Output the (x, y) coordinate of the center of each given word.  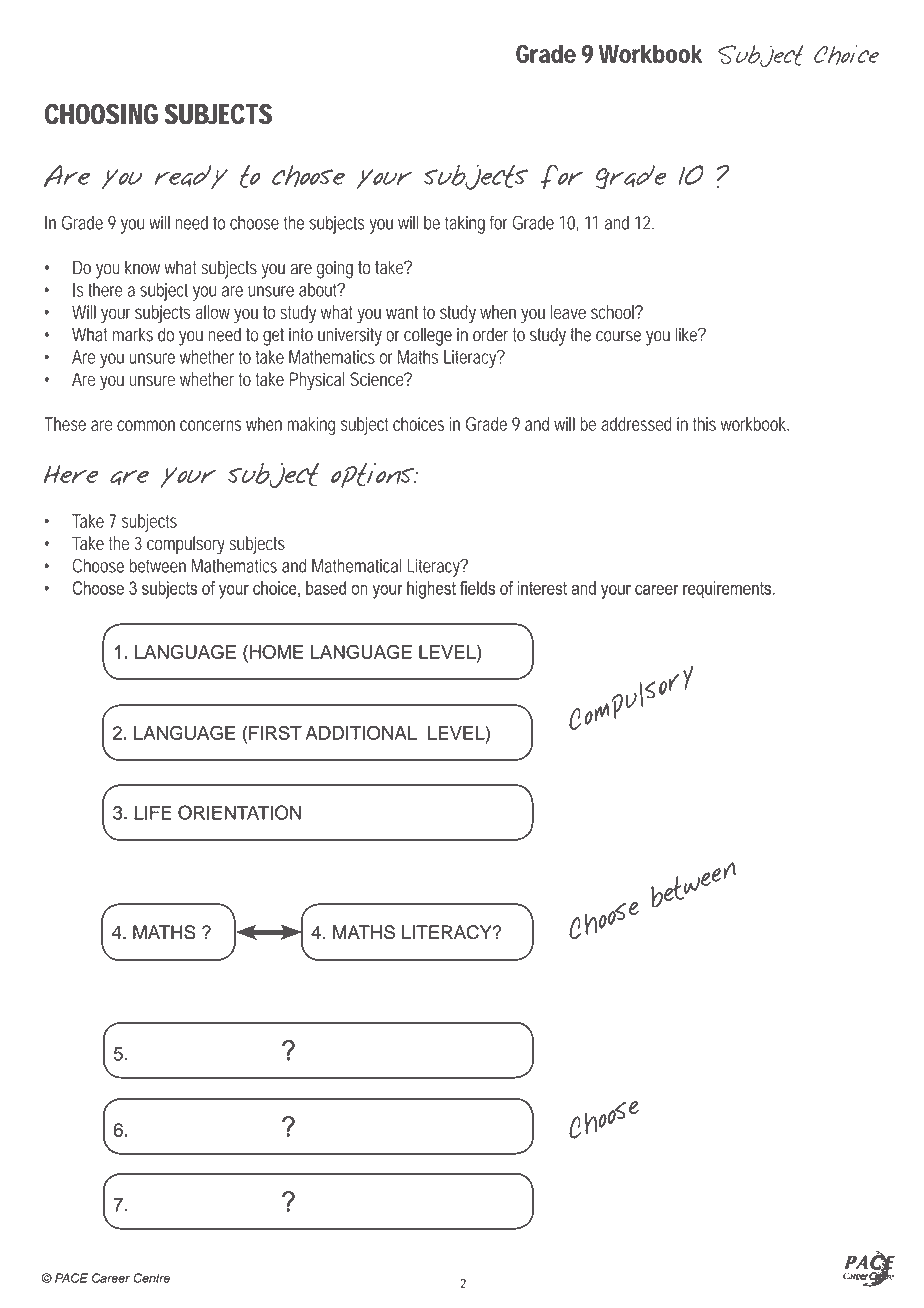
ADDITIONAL (361, 733)
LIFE (152, 813)
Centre (151, 1278)
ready (191, 177)
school (614, 312)
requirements (728, 590)
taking (465, 225)
